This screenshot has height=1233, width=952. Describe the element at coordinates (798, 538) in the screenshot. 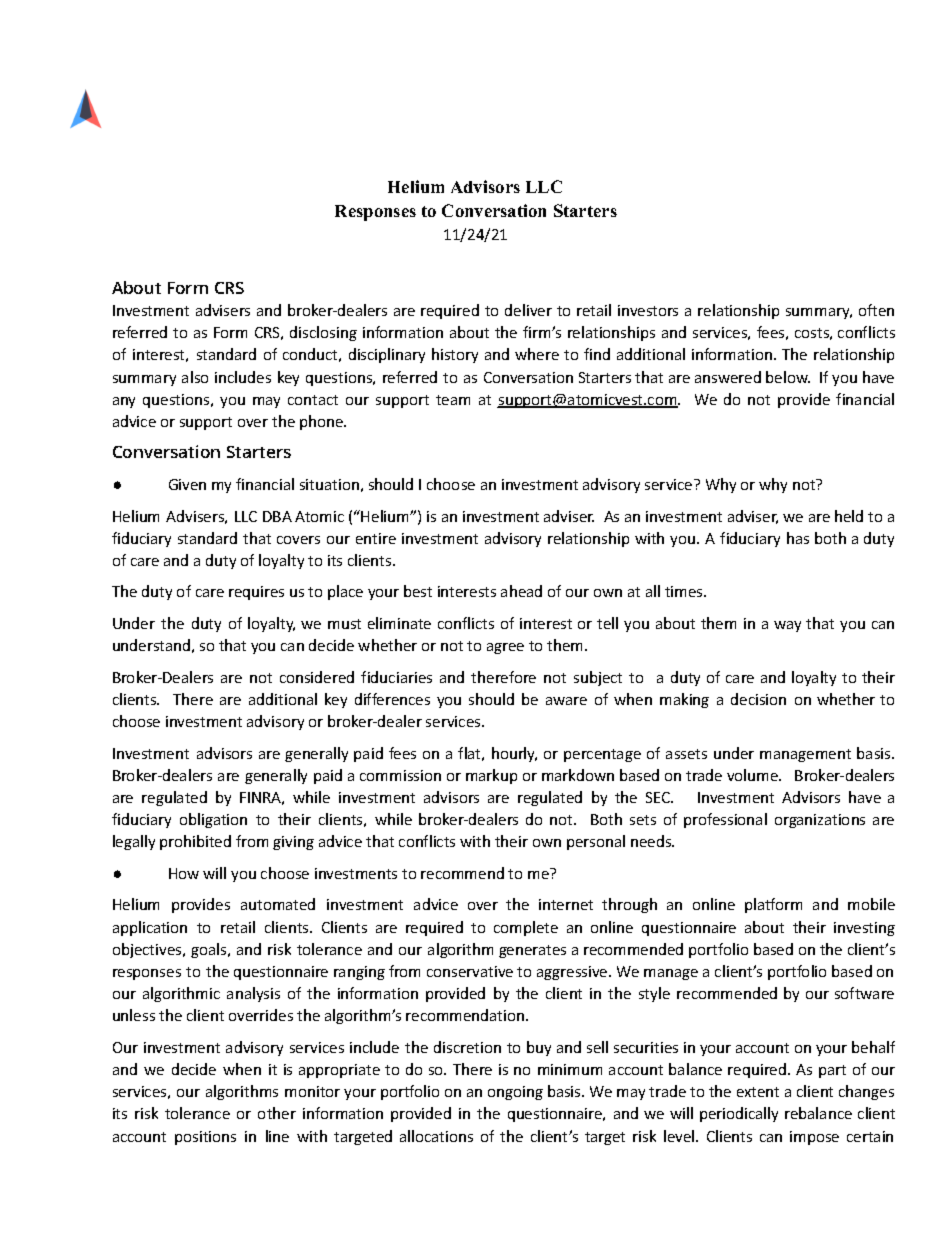

I see `has` at that location.
